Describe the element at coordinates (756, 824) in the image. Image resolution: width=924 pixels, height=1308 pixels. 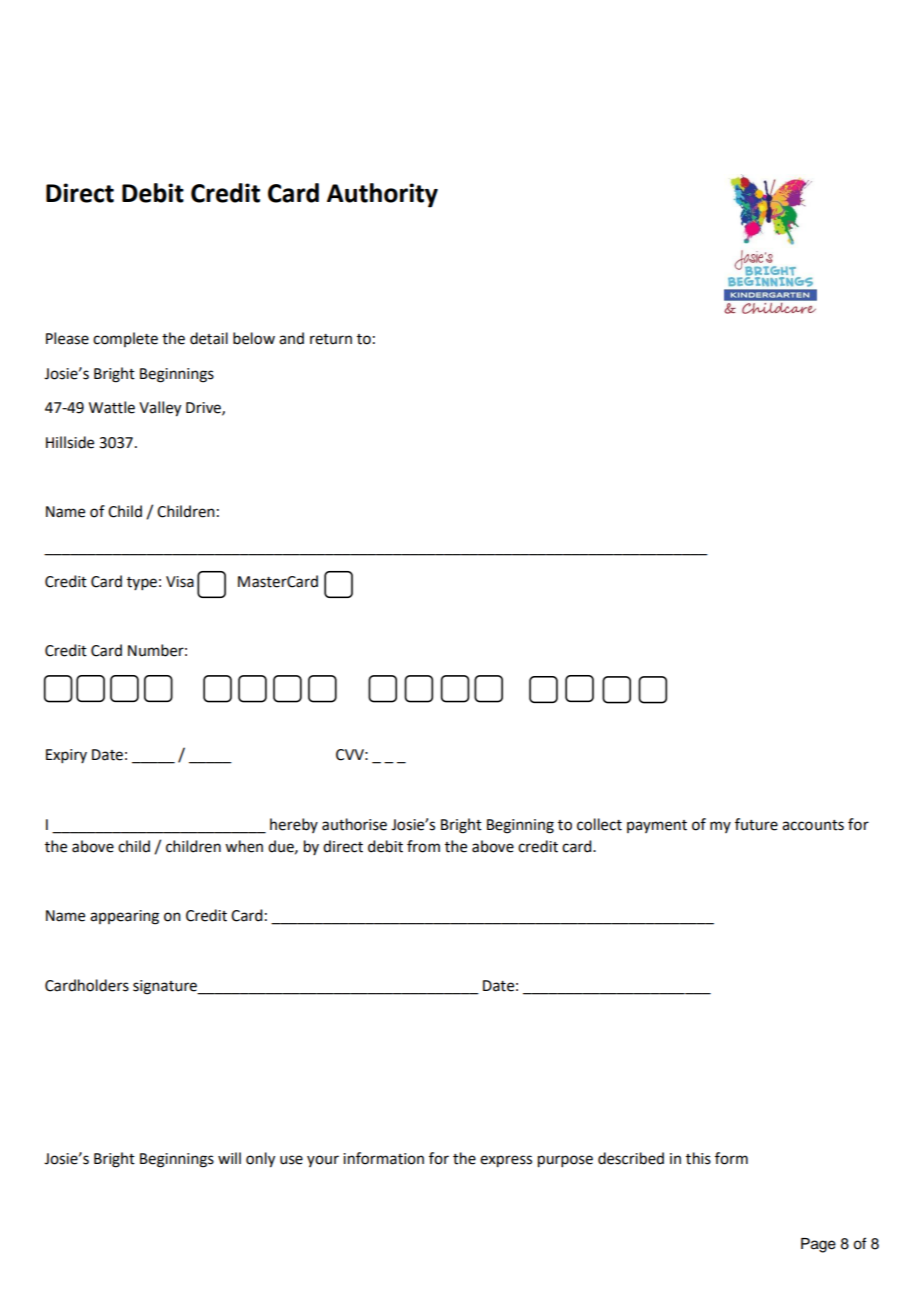
I see `future` at that location.
